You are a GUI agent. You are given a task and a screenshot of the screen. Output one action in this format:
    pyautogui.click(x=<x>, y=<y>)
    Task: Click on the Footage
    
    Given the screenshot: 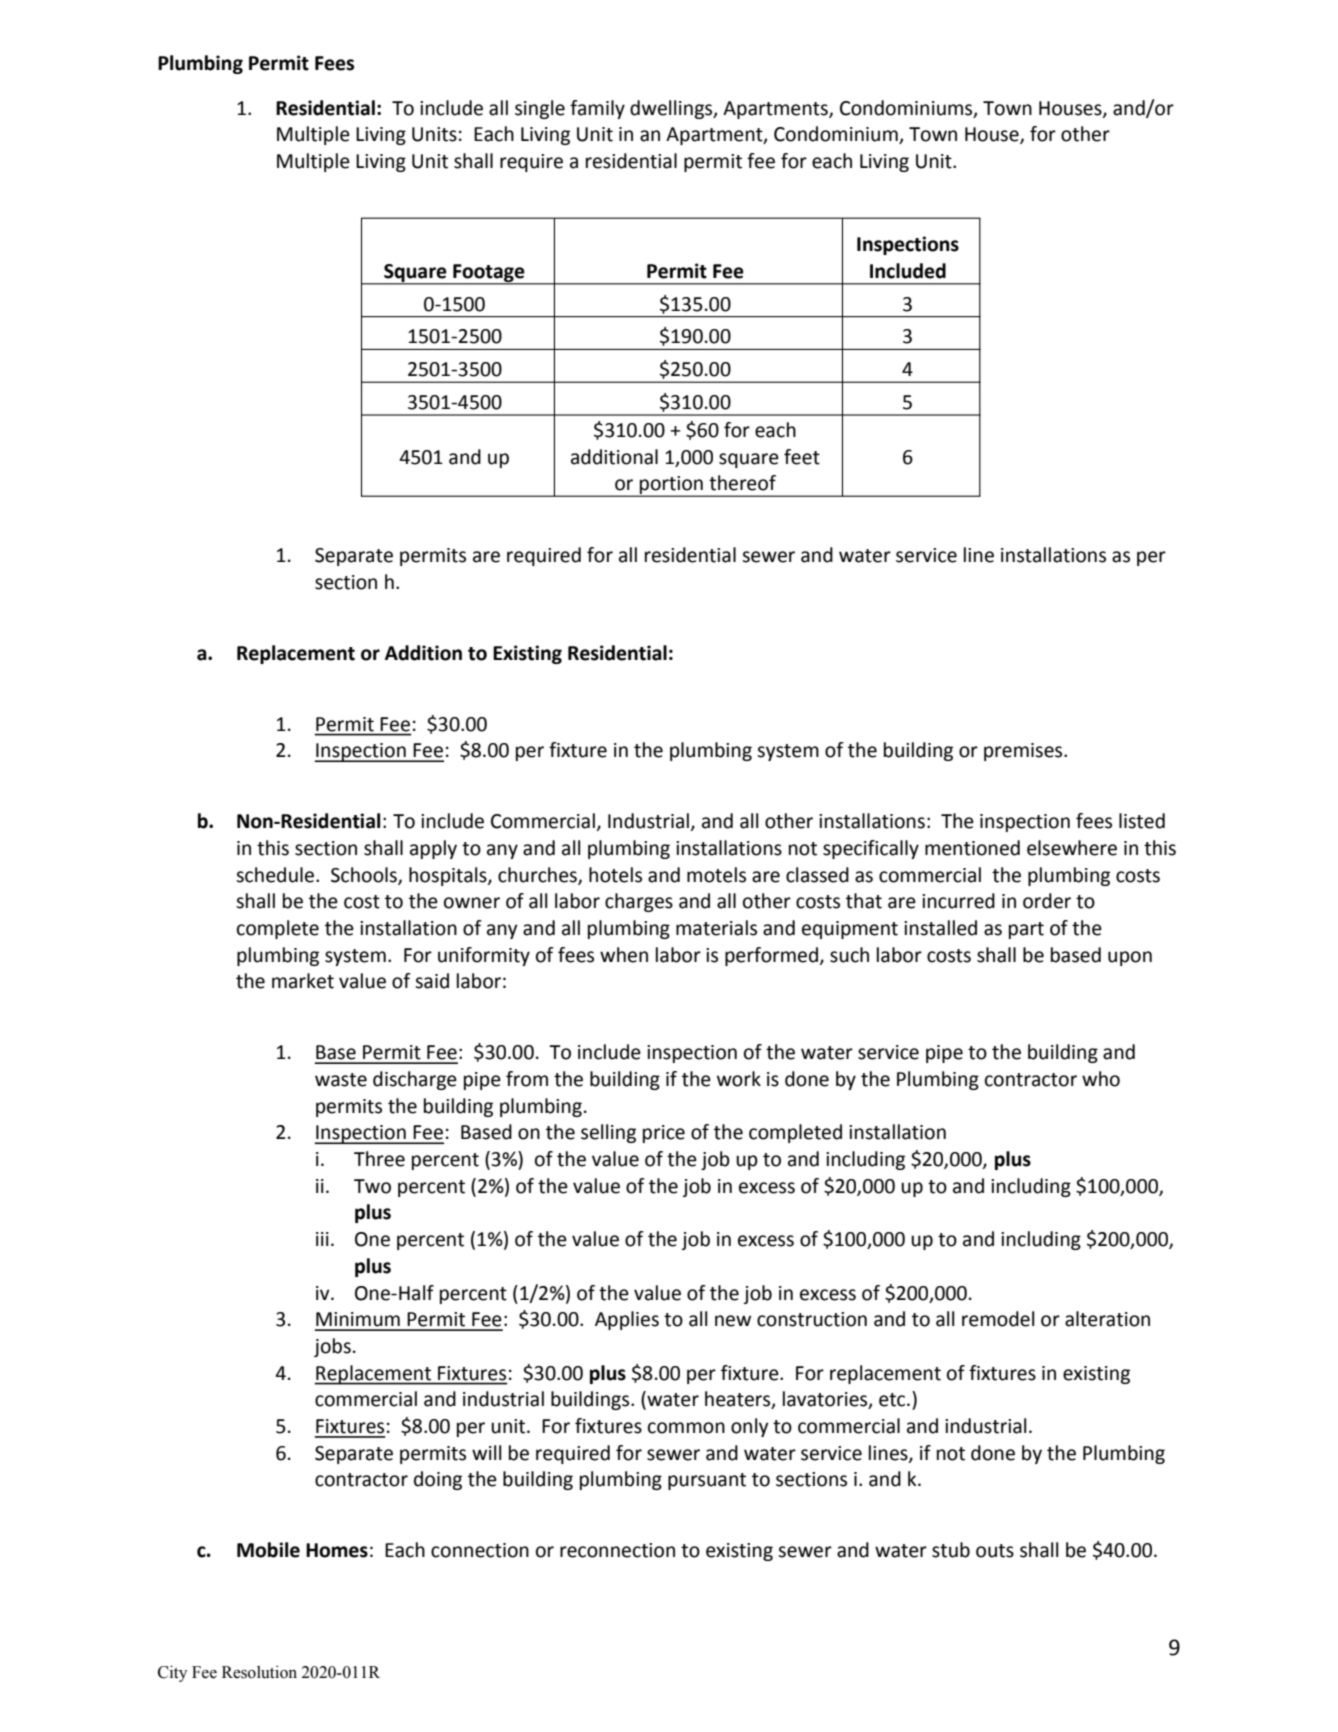 What is the action you would take?
    pyautogui.click(x=489, y=274)
